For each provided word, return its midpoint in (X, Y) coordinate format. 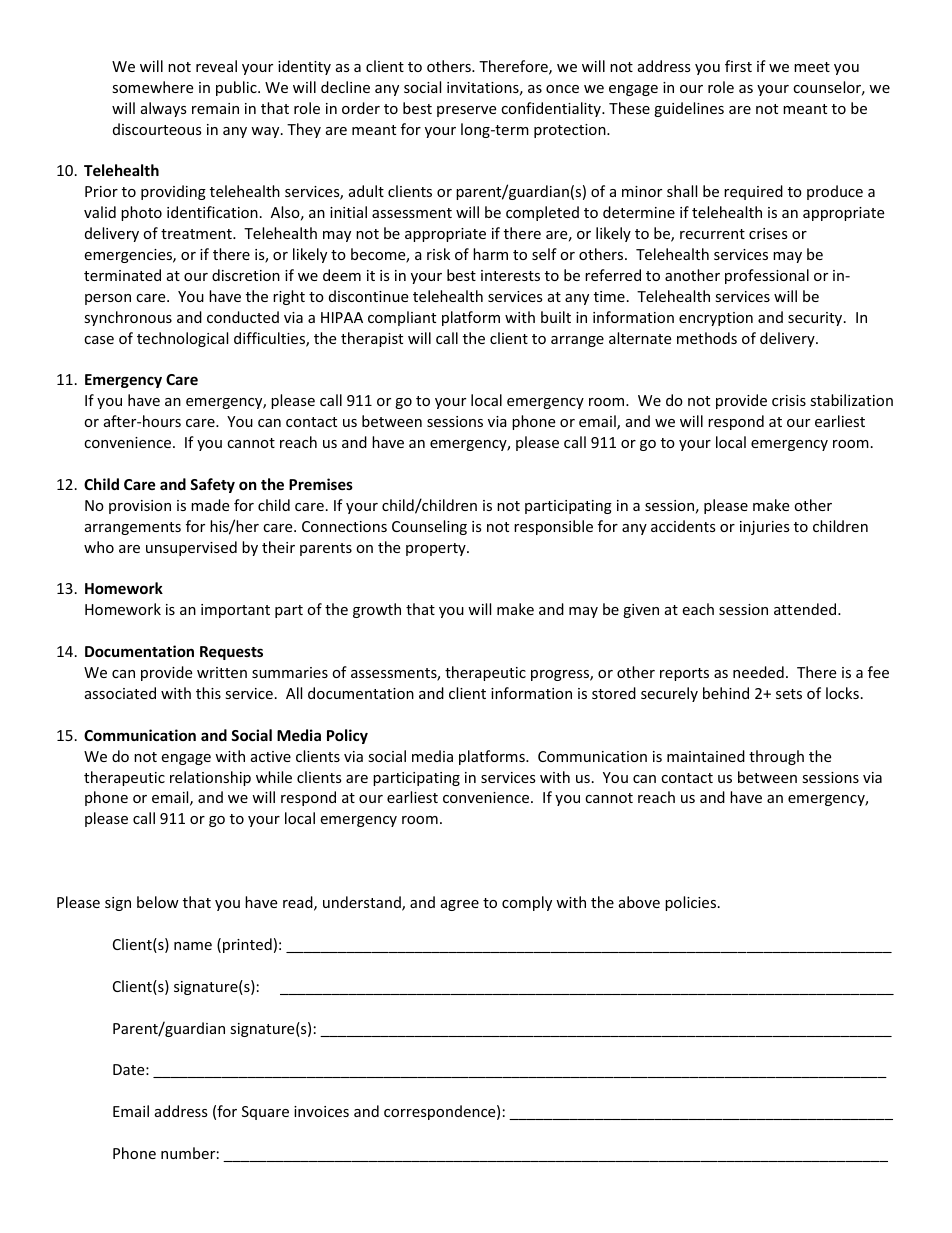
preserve (466, 111)
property (437, 549)
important (235, 611)
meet (812, 67)
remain (215, 108)
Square (265, 1113)
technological (182, 339)
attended (806, 609)
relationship (210, 778)
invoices (321, 1111)
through (776, 757)
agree (460, 905)
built (556, 317)
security (816, 319)
